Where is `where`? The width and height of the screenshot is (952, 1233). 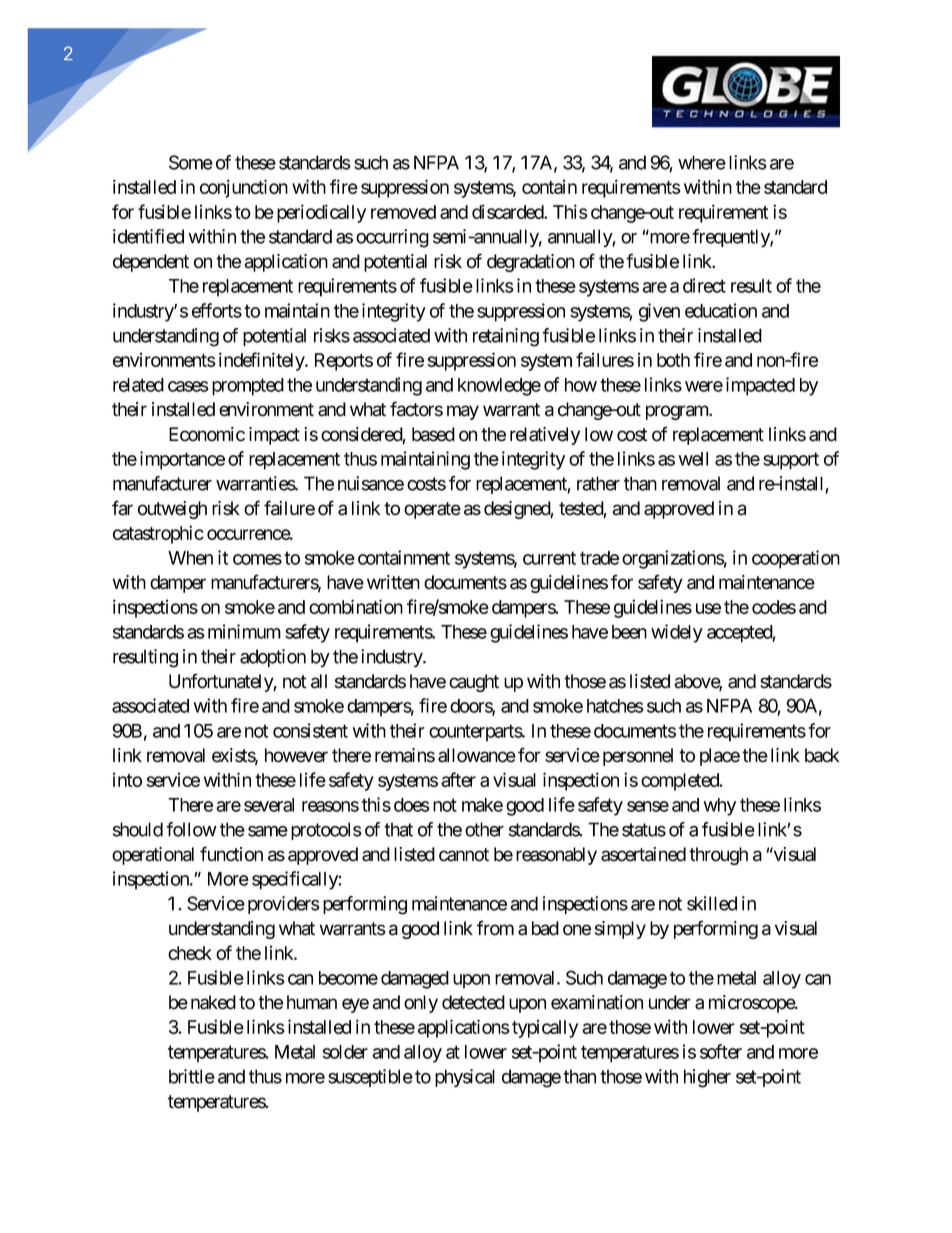 where is located at coordinates (702, 162).
